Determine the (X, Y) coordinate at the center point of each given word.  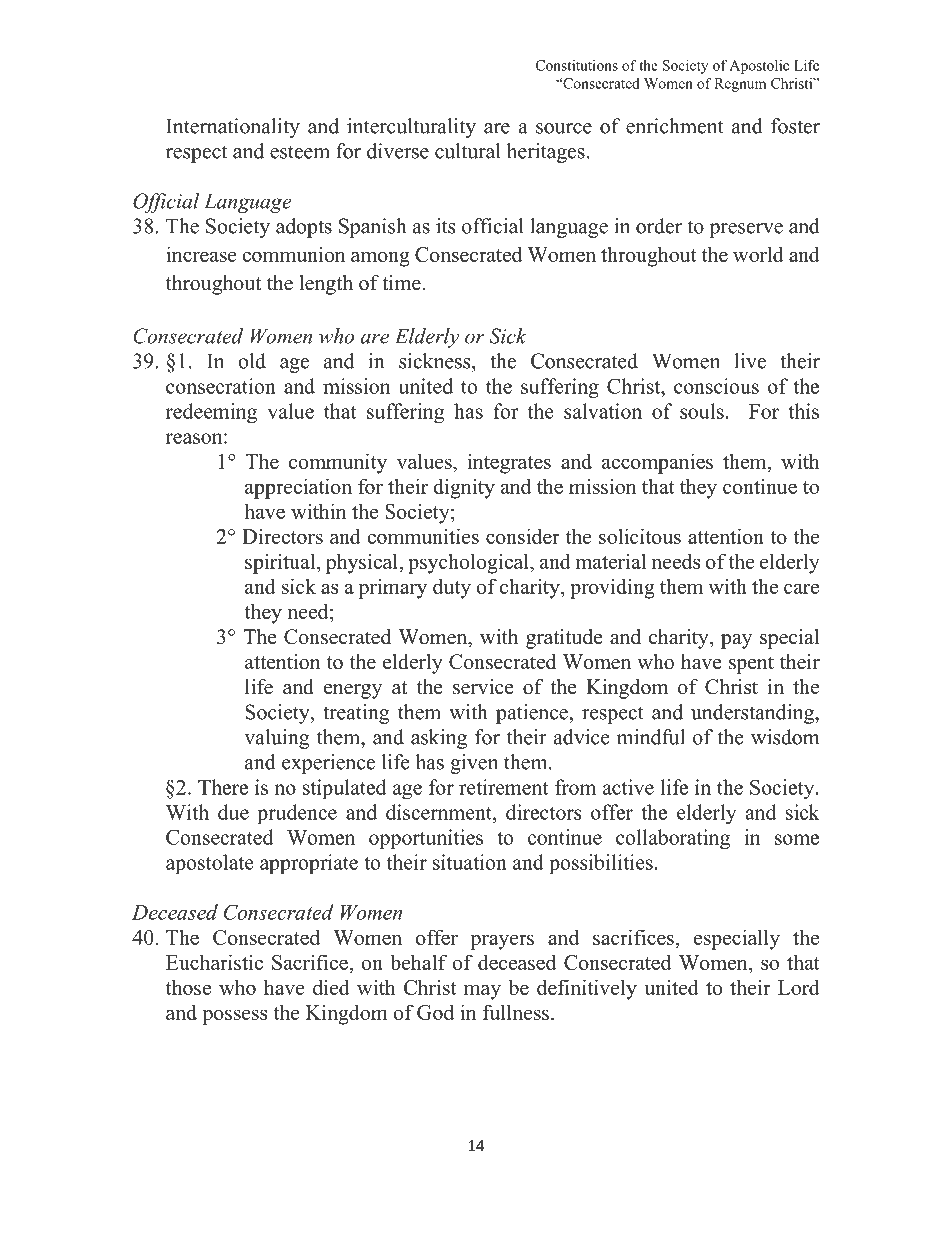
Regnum (740, 85)
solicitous (640, 536)
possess (234, 1017)
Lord (799, 987)
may (482, 992)
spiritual (281, 563)
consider (523, 536)
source (564, 128)
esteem (300, 152)
